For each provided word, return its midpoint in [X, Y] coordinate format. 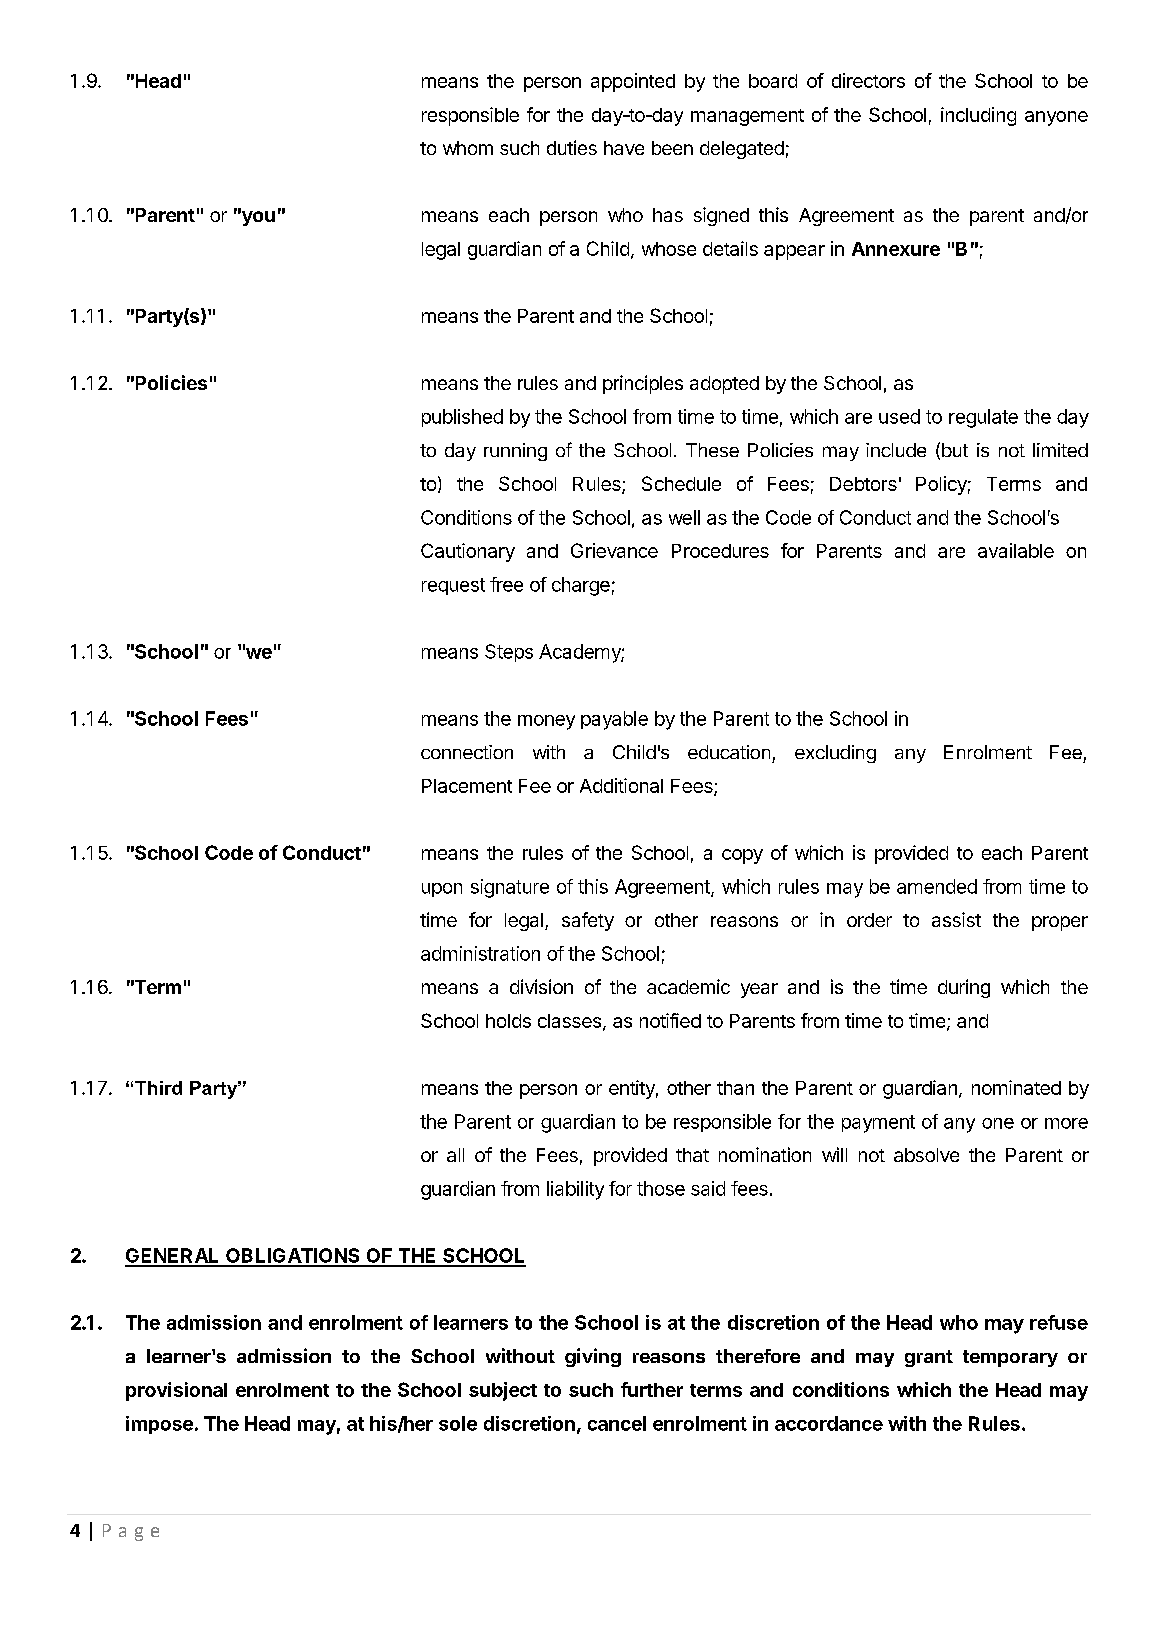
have [624, 148]
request [453, 586]
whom [468, 148]
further [652, 1389]
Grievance [614, 550]
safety [588, 921]
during [964, 988]
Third [158, 1088]
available [1016, 550]
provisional [176, 1391]
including [978, 116]
